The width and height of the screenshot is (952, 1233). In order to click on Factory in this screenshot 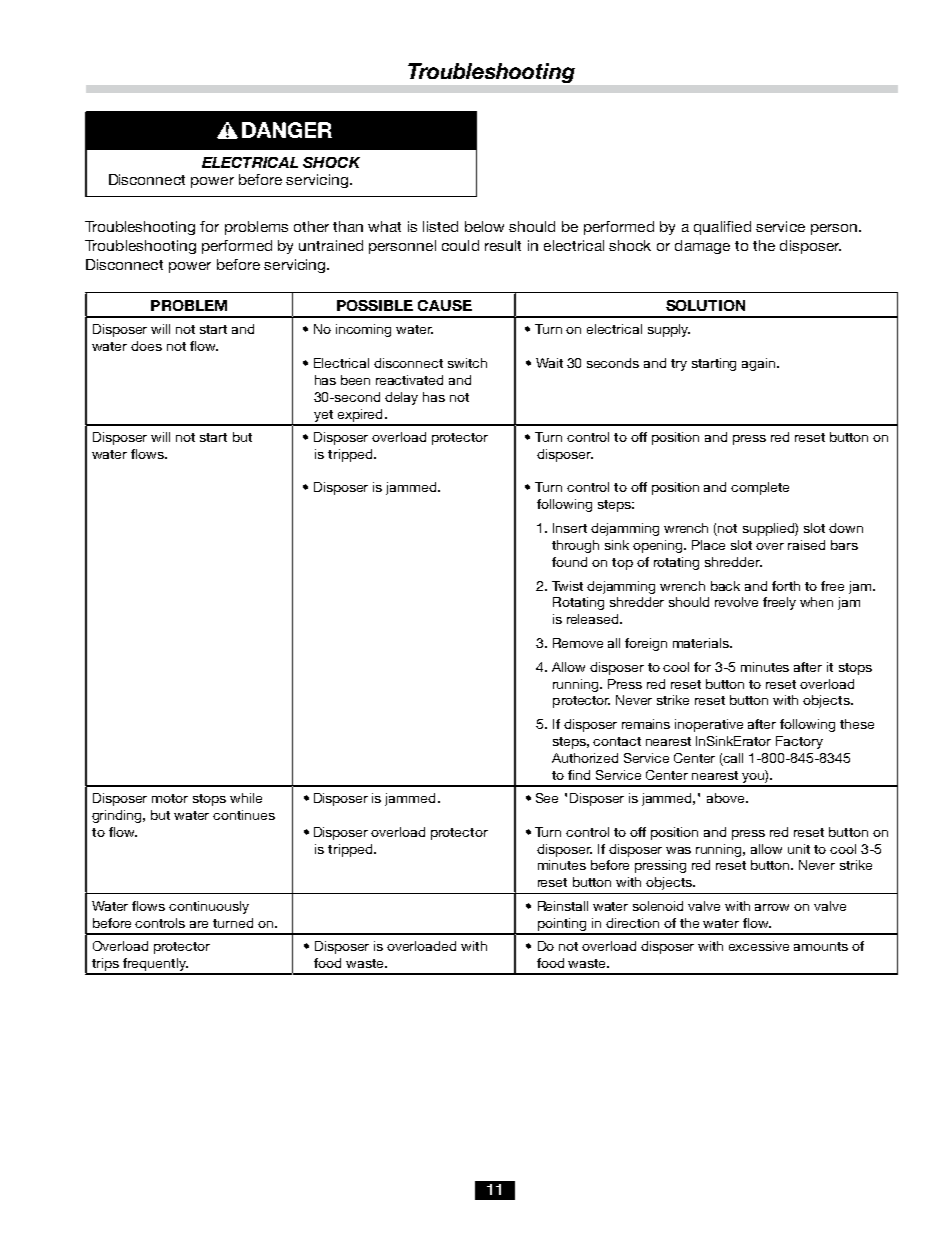, I will do `click(799, 742)`.
